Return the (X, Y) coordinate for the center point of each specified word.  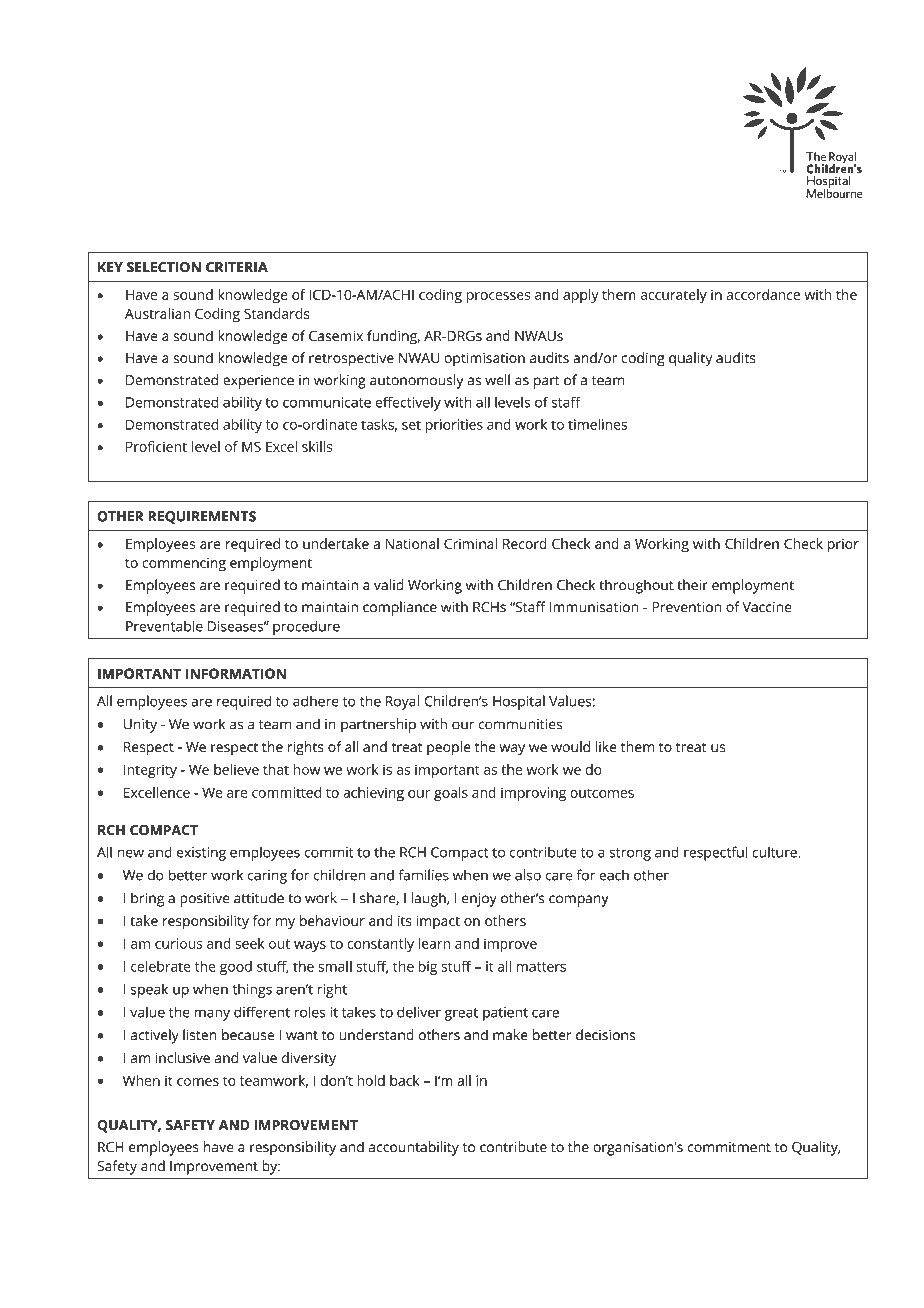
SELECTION (164, 267)
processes (498, 298)
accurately (674, 296)
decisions (605, 1035)
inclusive (182, 1057)
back (404, 1080)
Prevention (686, 607)
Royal (402, 702)
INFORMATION (236, 673)
